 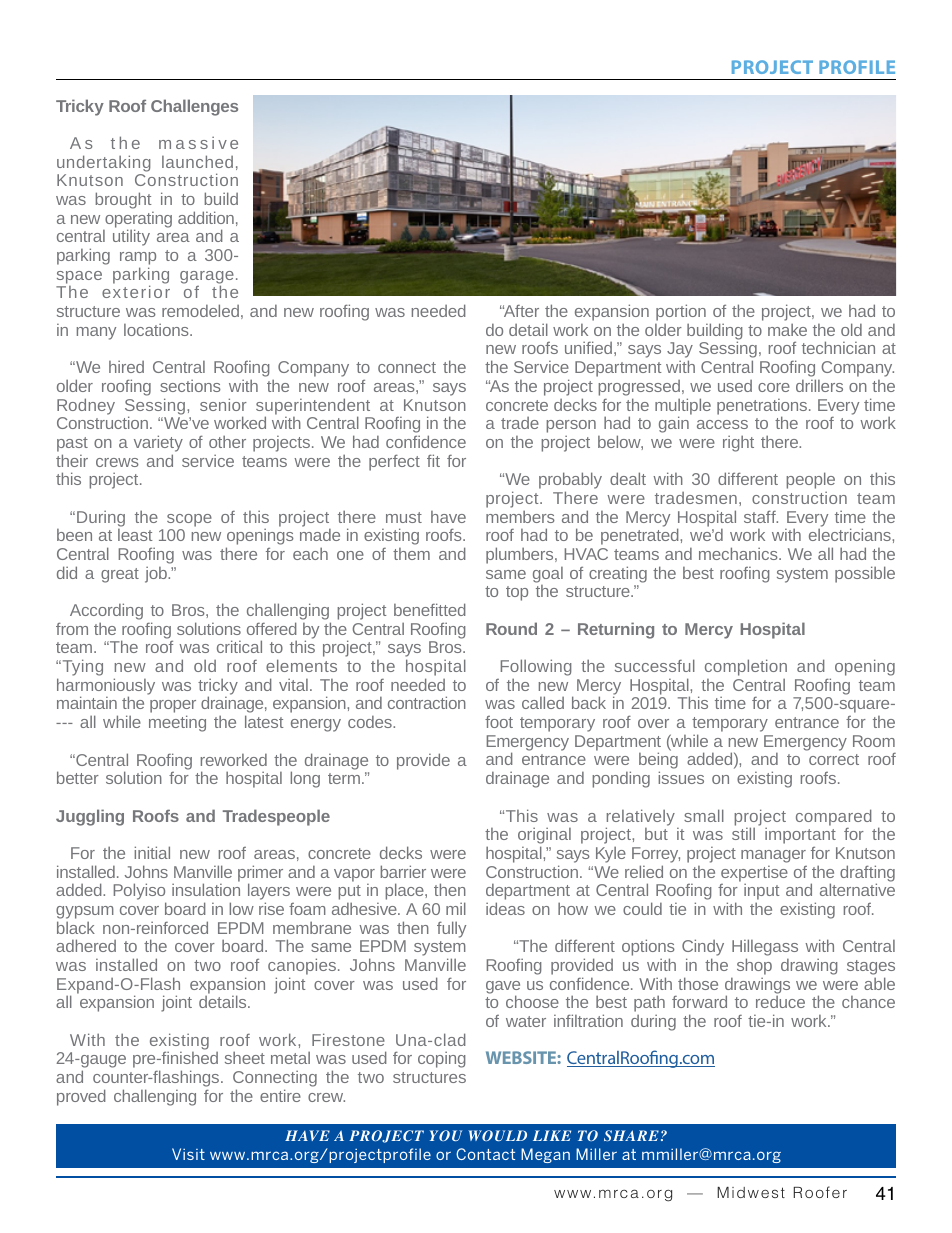 I want to click on According, so click(x=106, y=613).
